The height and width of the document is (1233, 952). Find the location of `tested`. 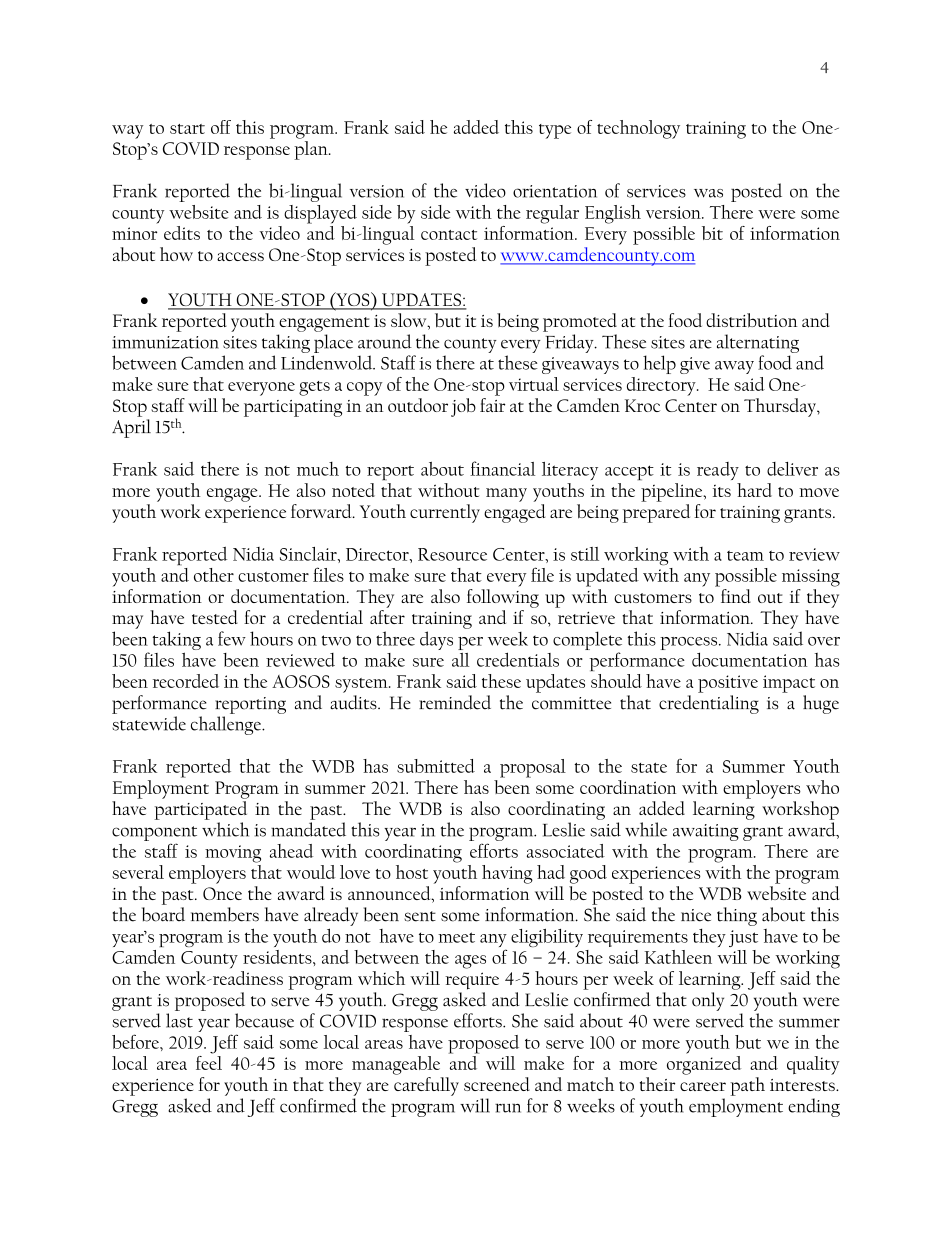

tested is located at coordinates (215, 617).
